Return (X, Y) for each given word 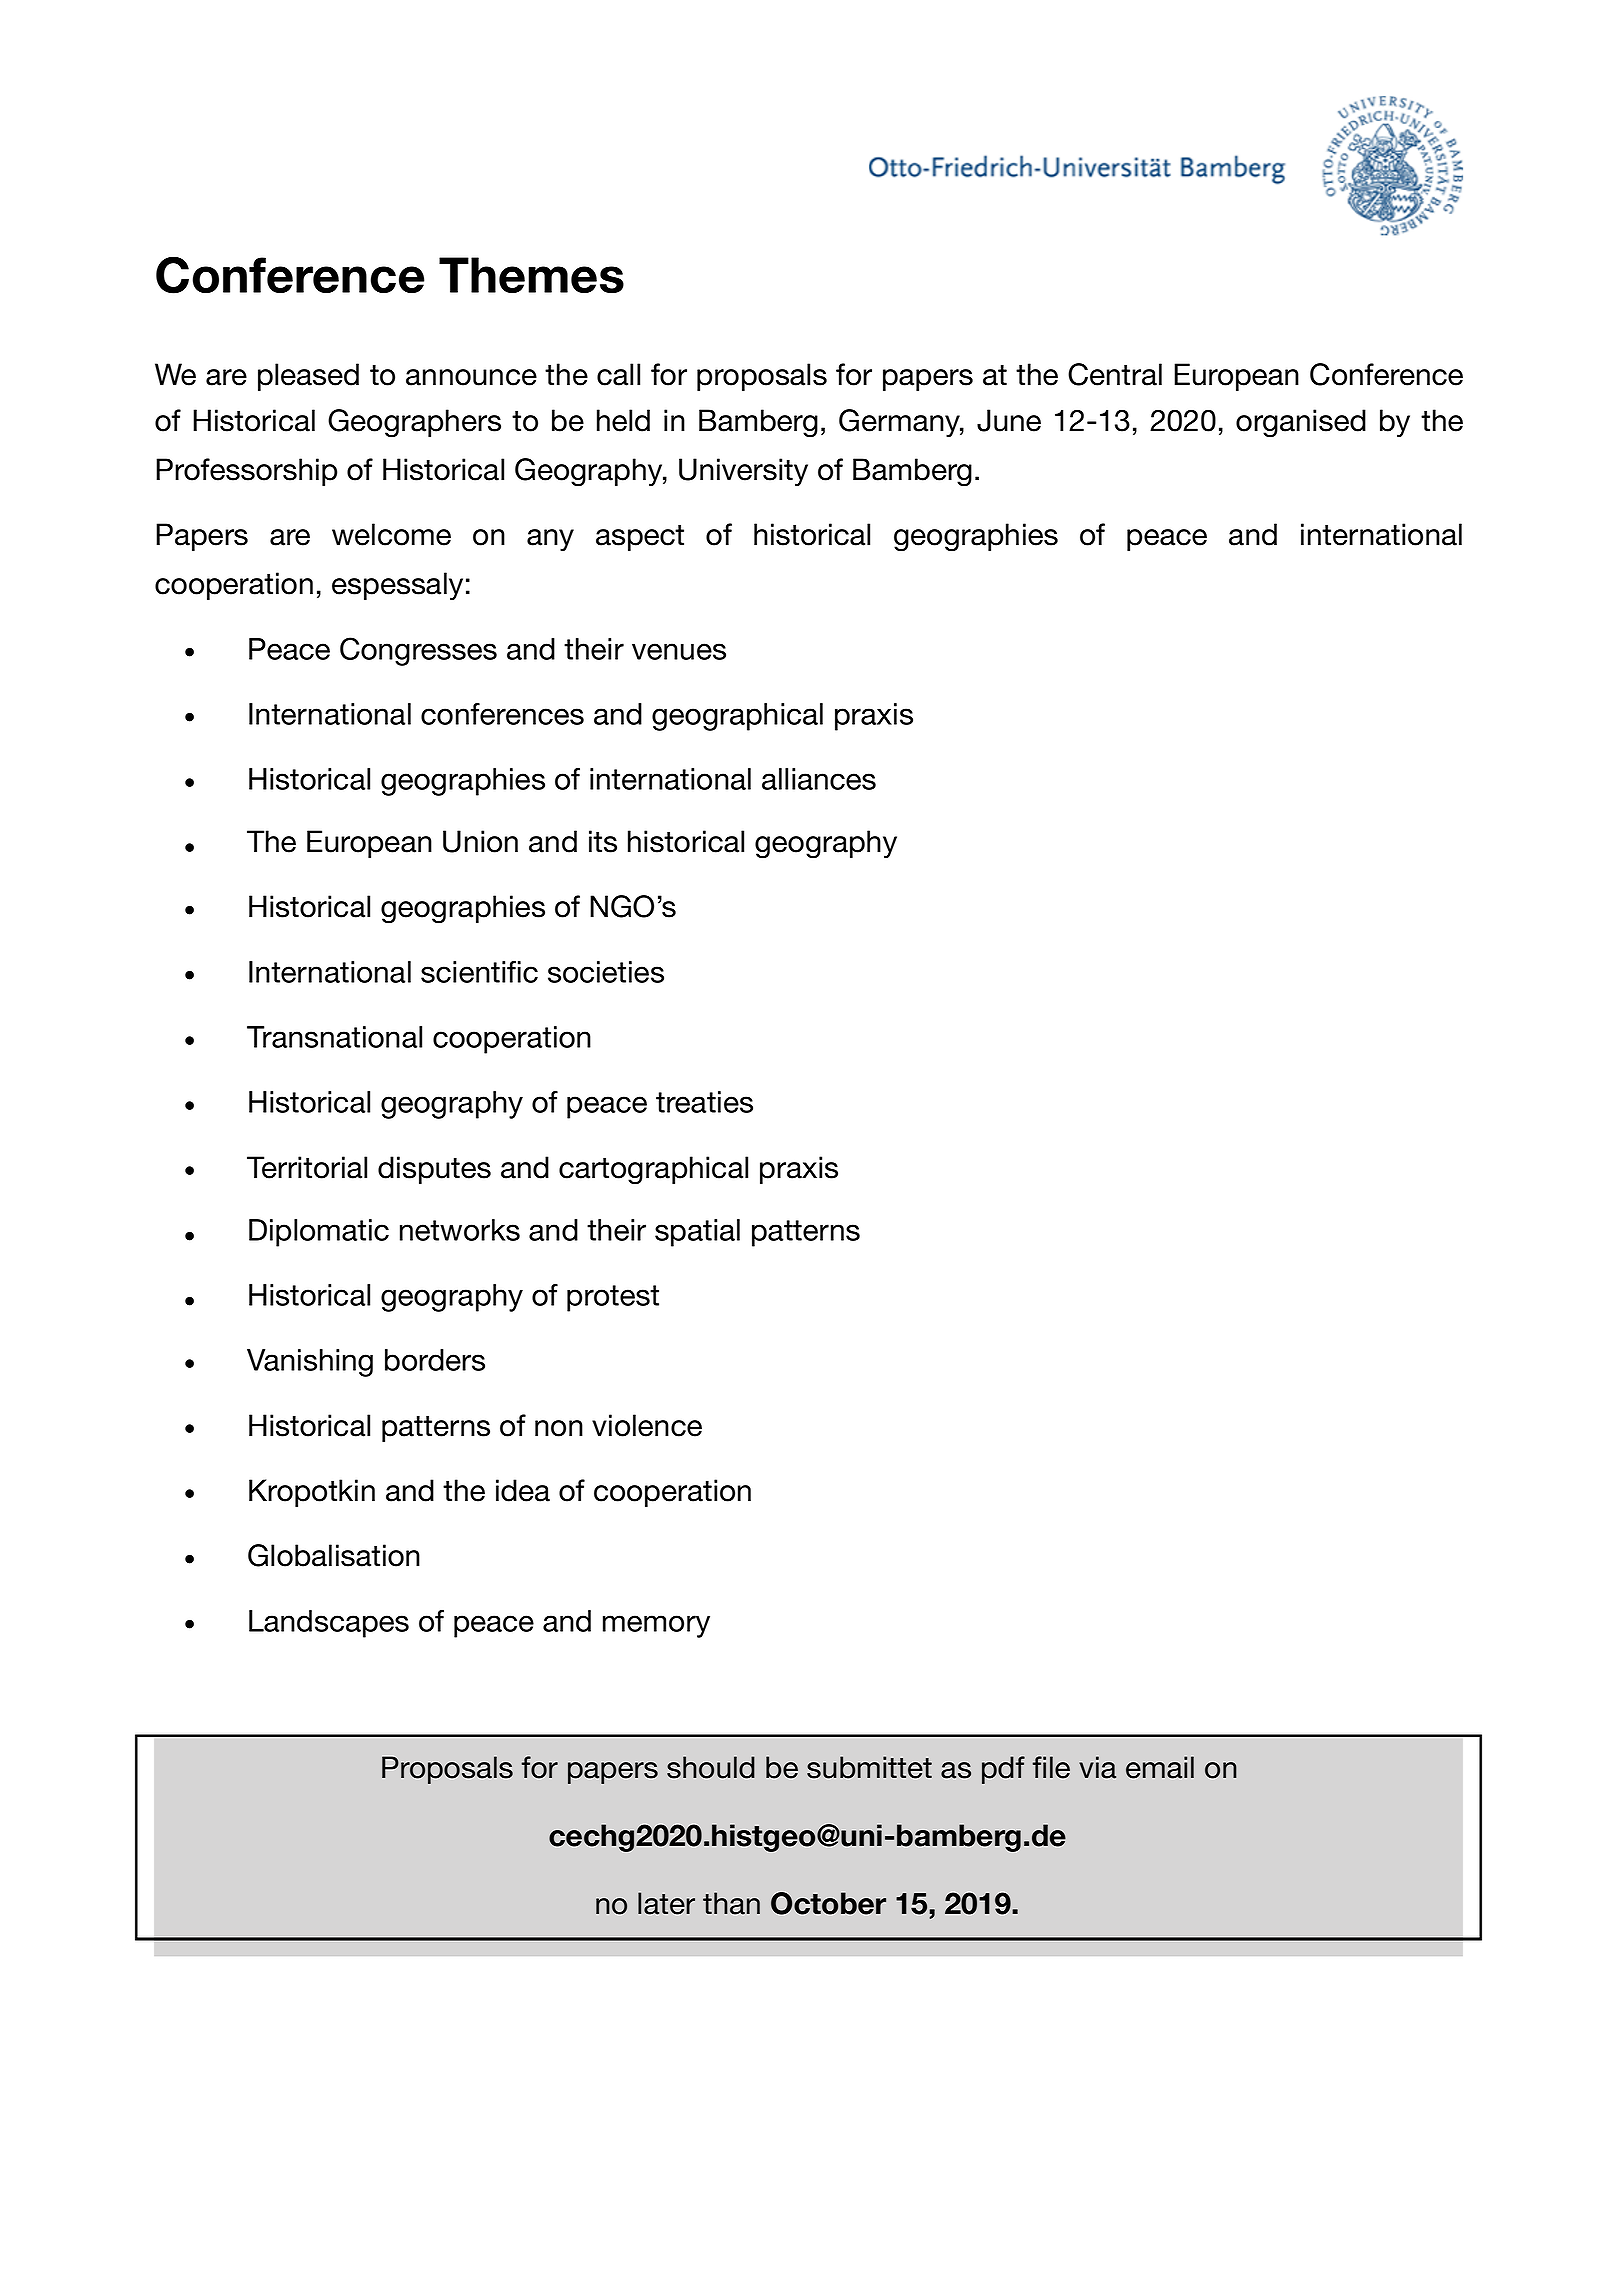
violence (647, 1425)
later (666, 1903)
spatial (697, 1233)
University (743, 472)
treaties (704, 1102)
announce (471, 377)
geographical (737, 717)
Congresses (418, 651)
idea (523, 1490)
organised (1301, 423)
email (1160, 1767)
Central (1115, 374)
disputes (434, 1170)
